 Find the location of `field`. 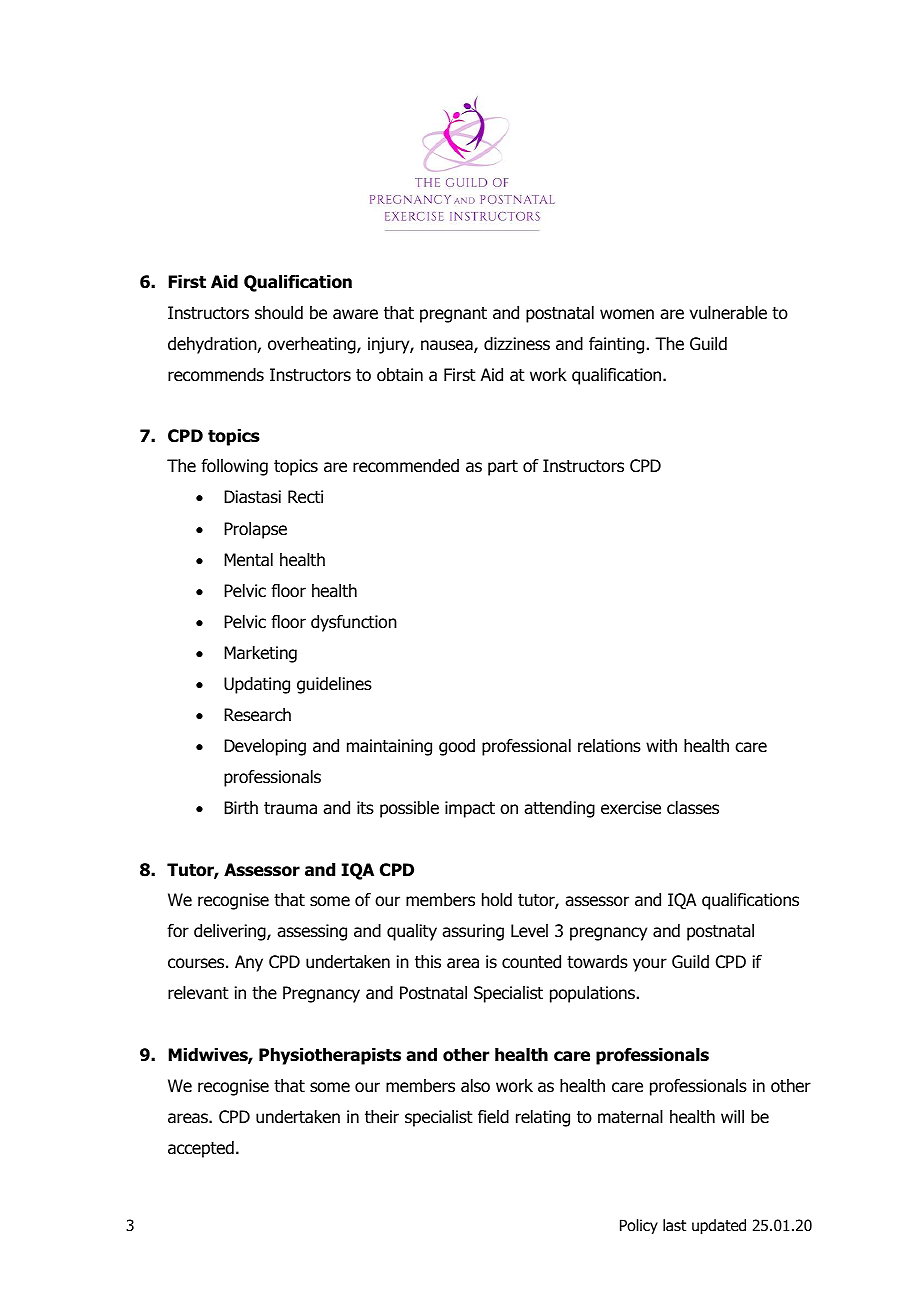

field is located at coordinates (493, 1117).
